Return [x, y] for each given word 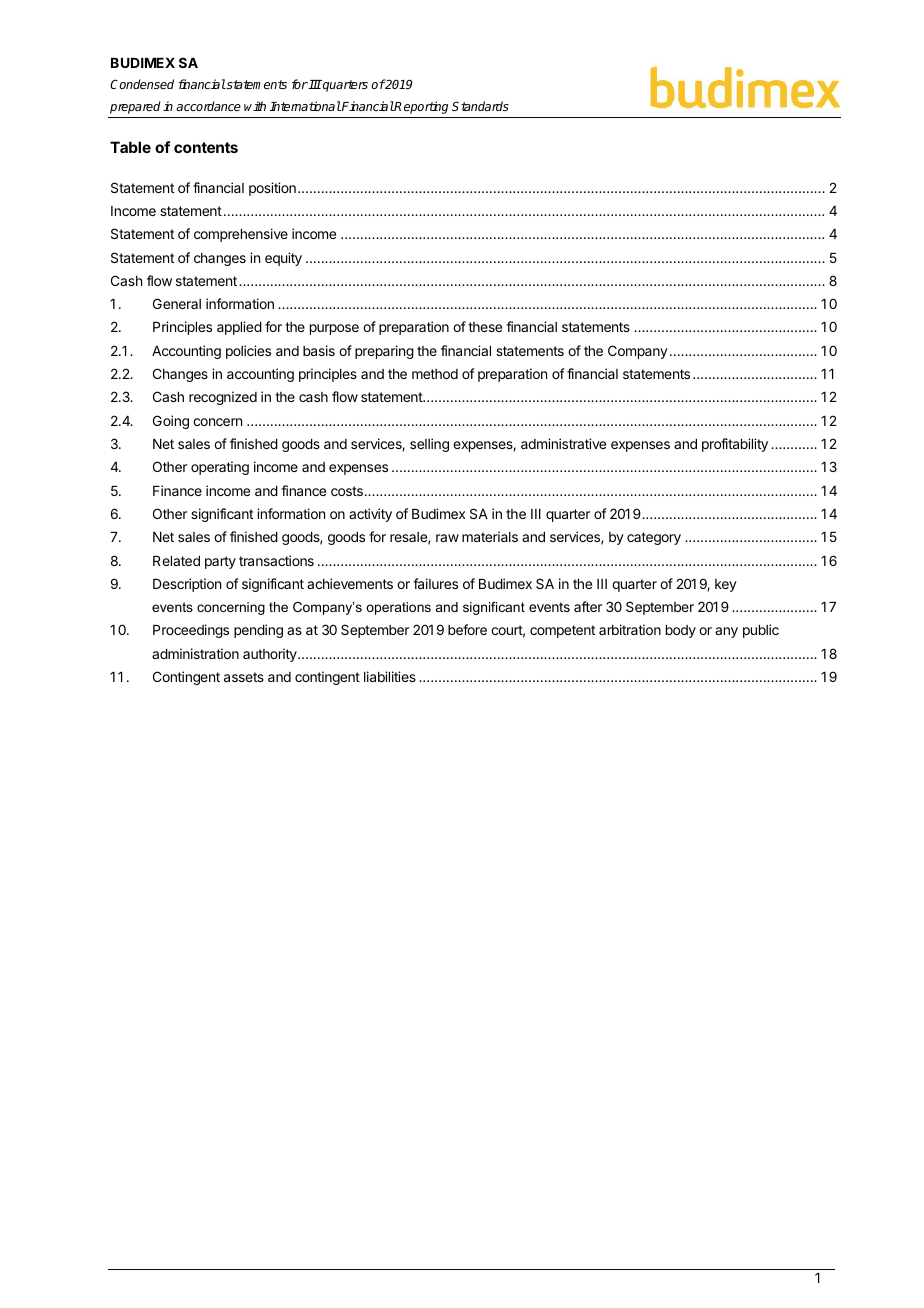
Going [171, 422]
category [654, 538]
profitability [735, 445]
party [220, 562]
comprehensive [241, 235]
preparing [384, 352]
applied [239, 328]
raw [447, 538]
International [305, 106]
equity [283, 259]
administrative [563, 443]
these [485, 327]
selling [429, 445]
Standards [480, 106]
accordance [208, 106]
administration [195, 653]
